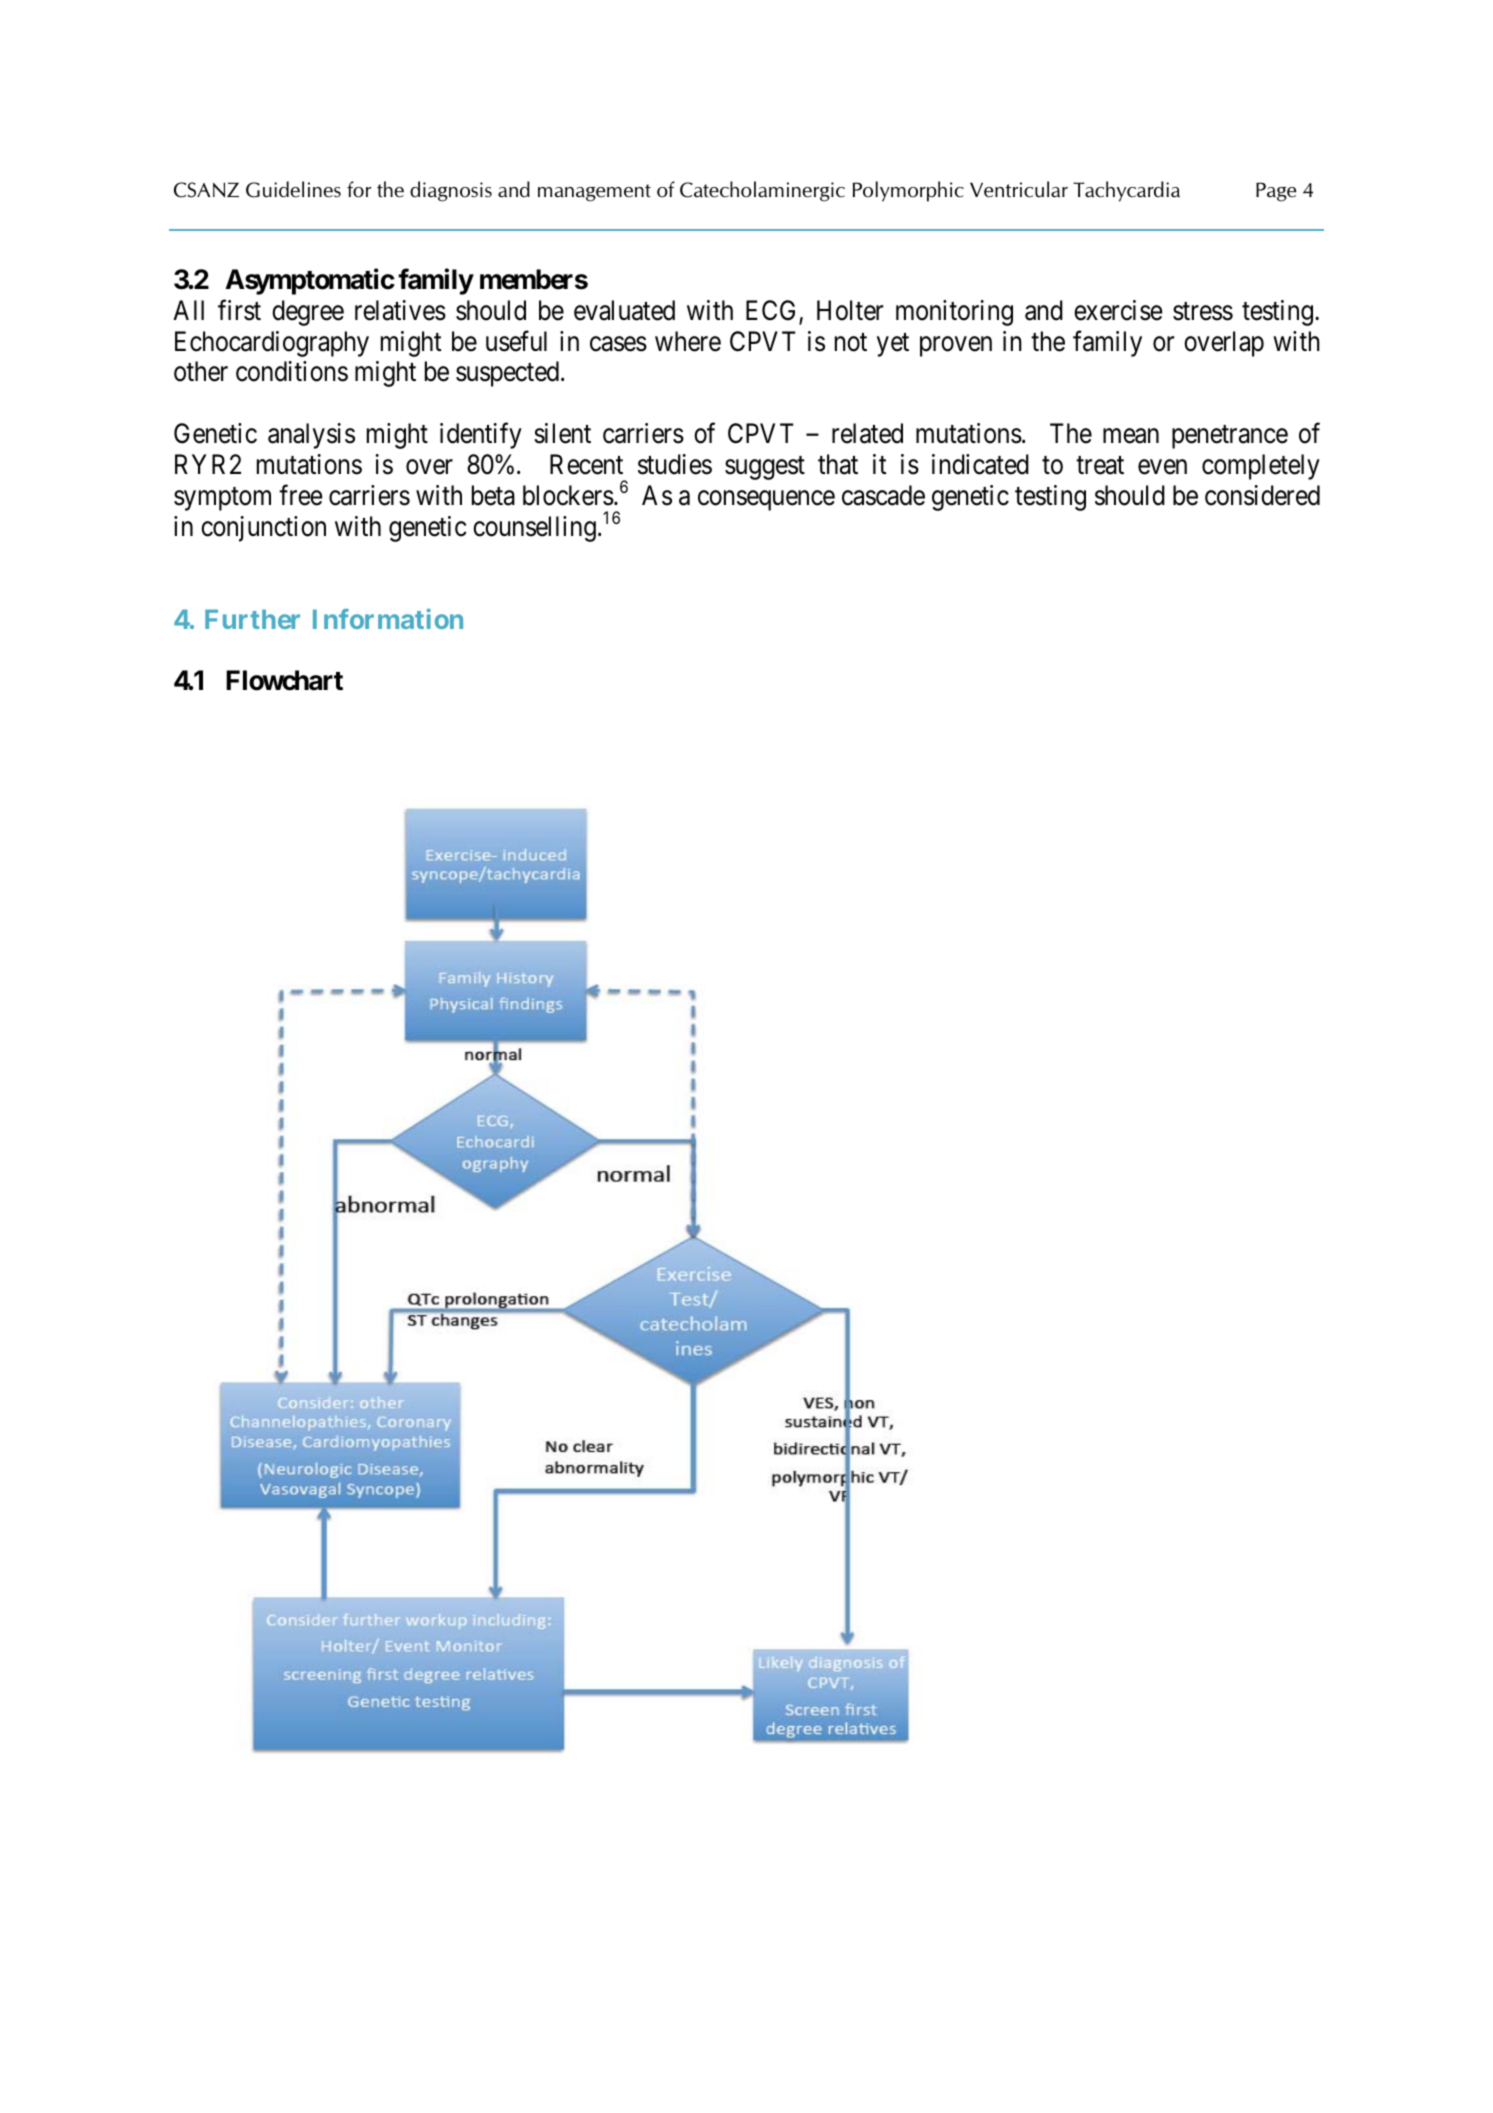 The height and width of the image is (2113, 1493). Describe the element at coordinates (1131, 436) in the image. I see `mean` at that location.
